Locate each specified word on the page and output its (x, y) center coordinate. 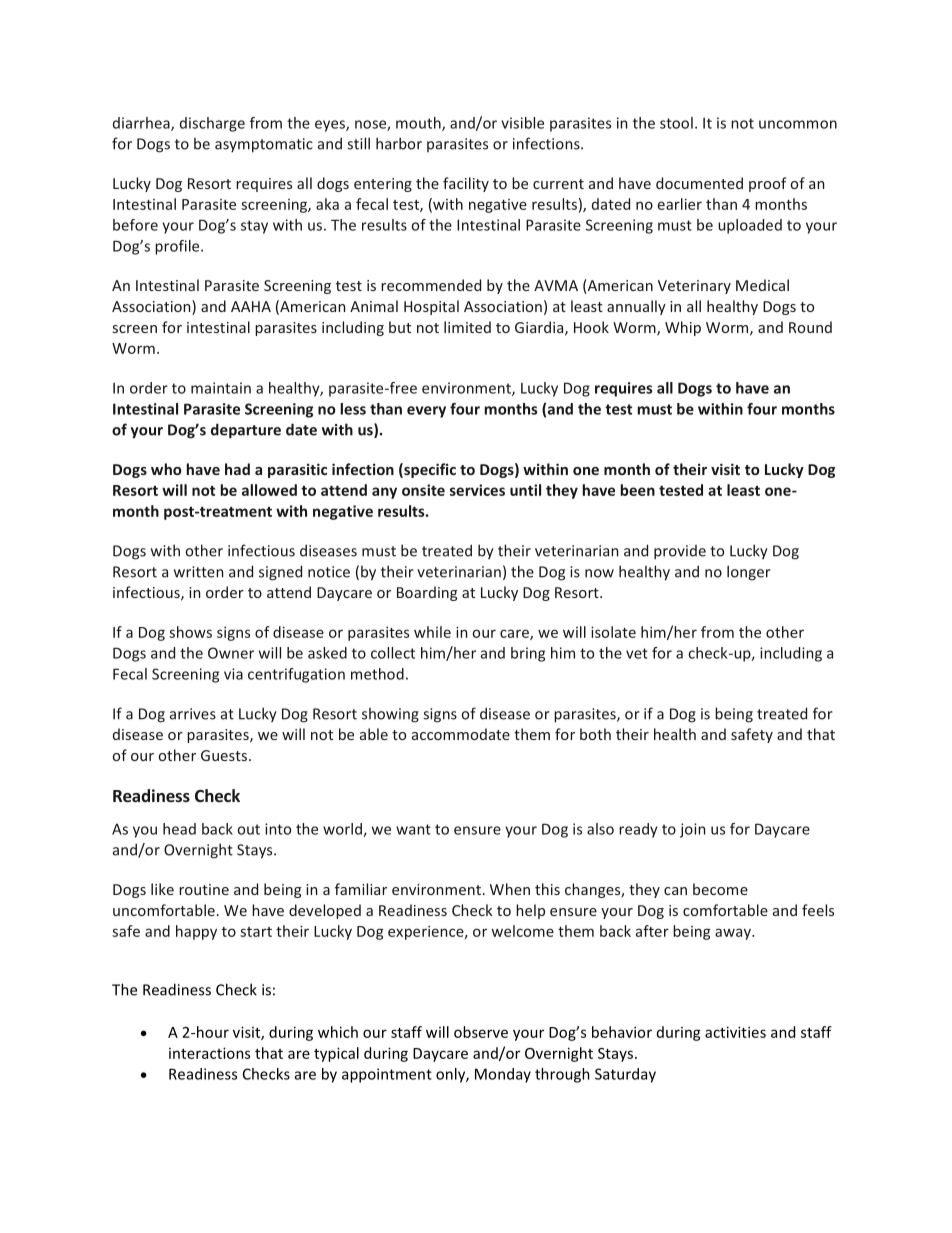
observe (481, 1032)
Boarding (427, 593)
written (198, 572)
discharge (212, 124)
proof (768, 184)
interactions (209, 1053)
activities (735, 1032)
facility (466, 184)
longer (749, 573)
